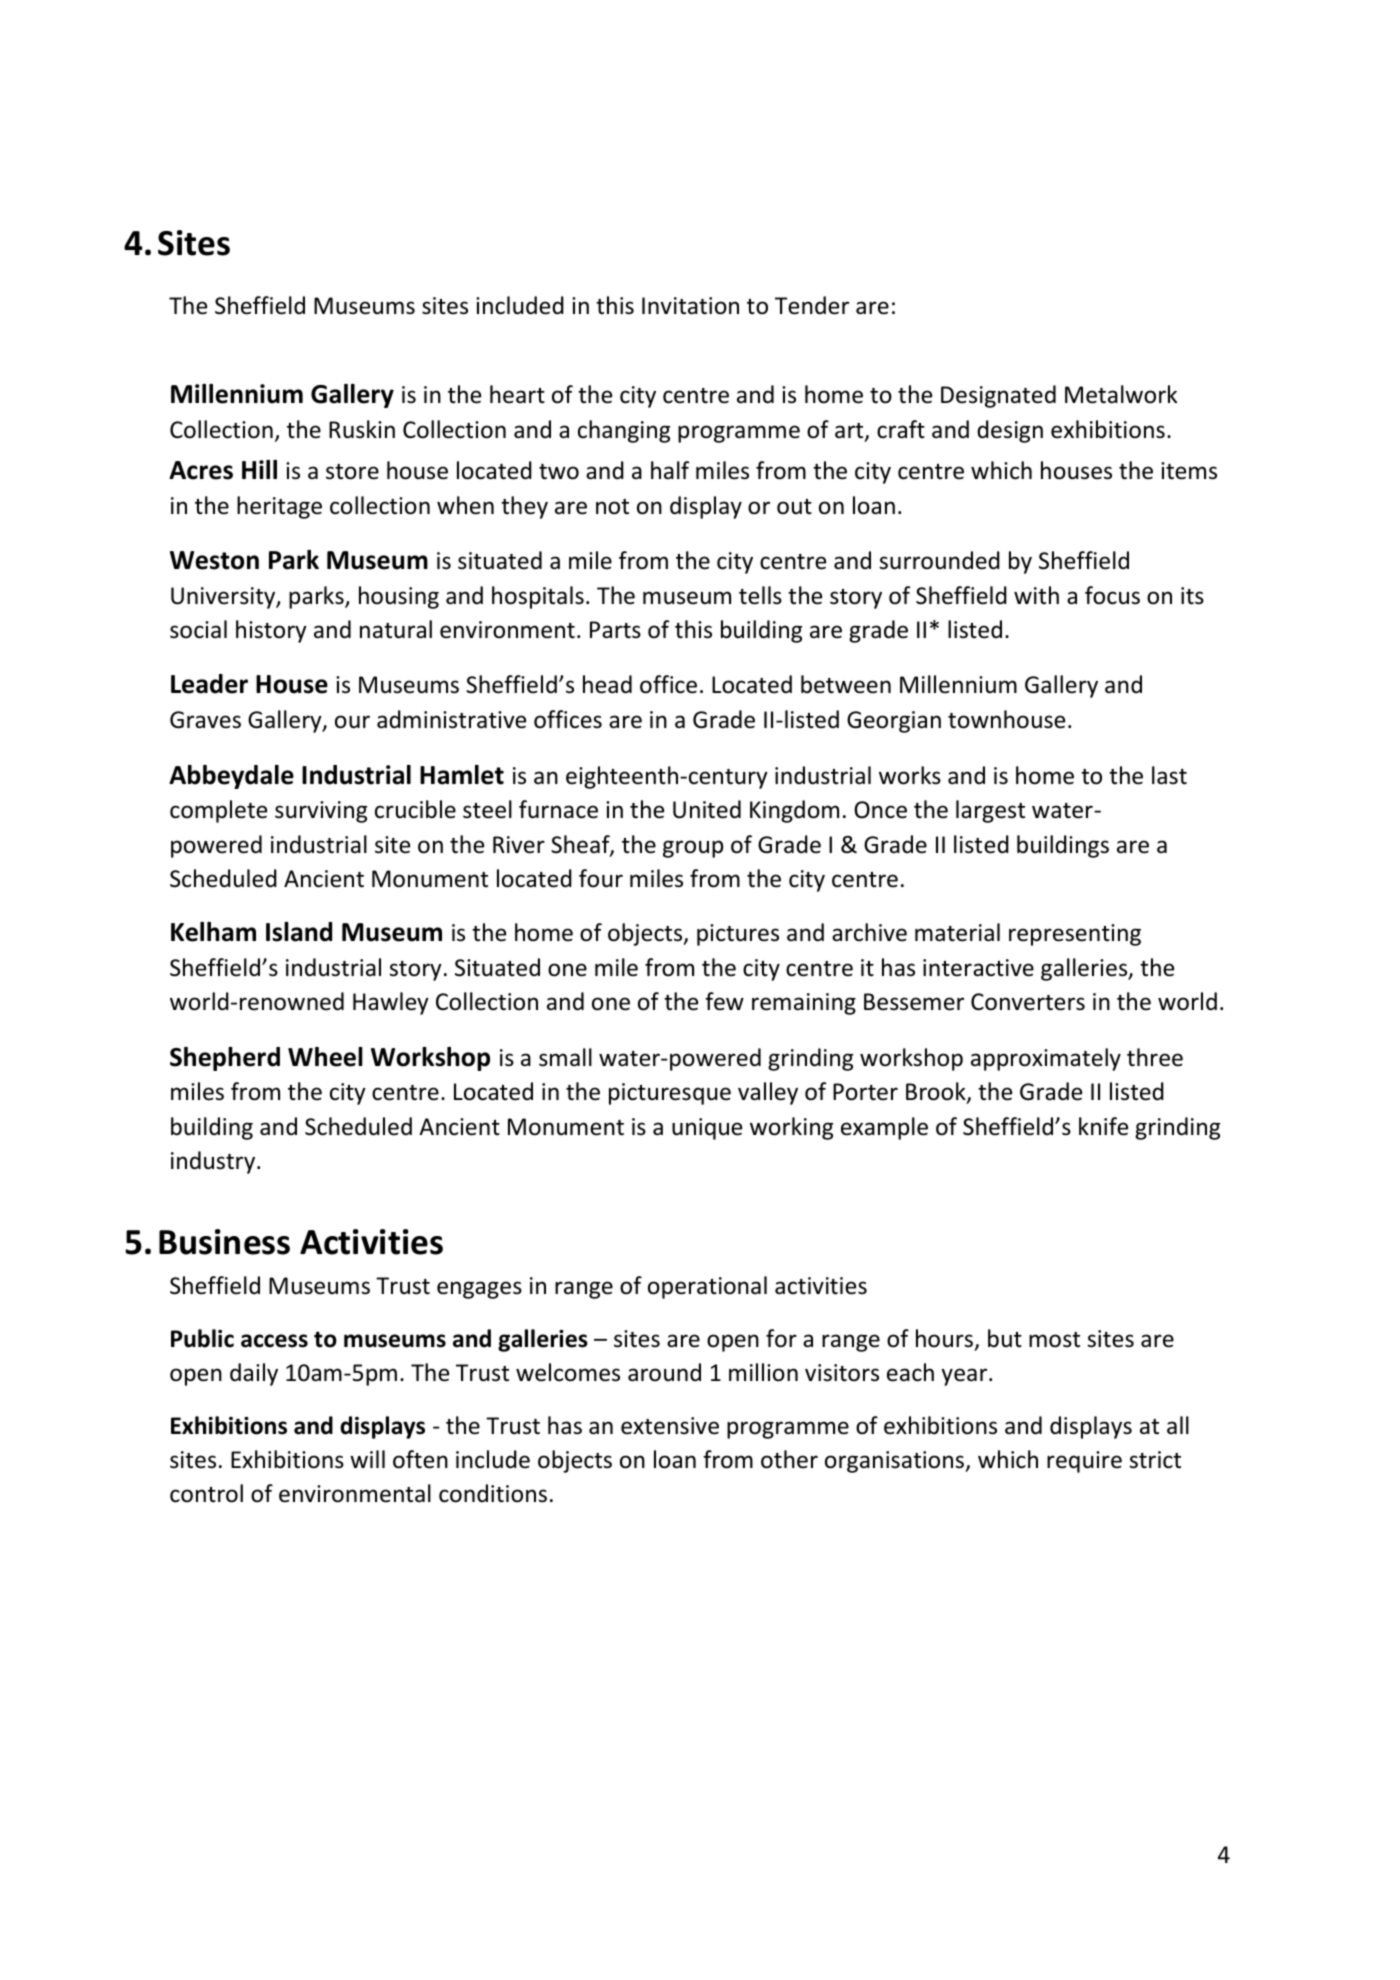  What do you see at coordinates (1121, 394) in the screenshot?
I see `Metalwork` at bounding box center [1121, 394].
